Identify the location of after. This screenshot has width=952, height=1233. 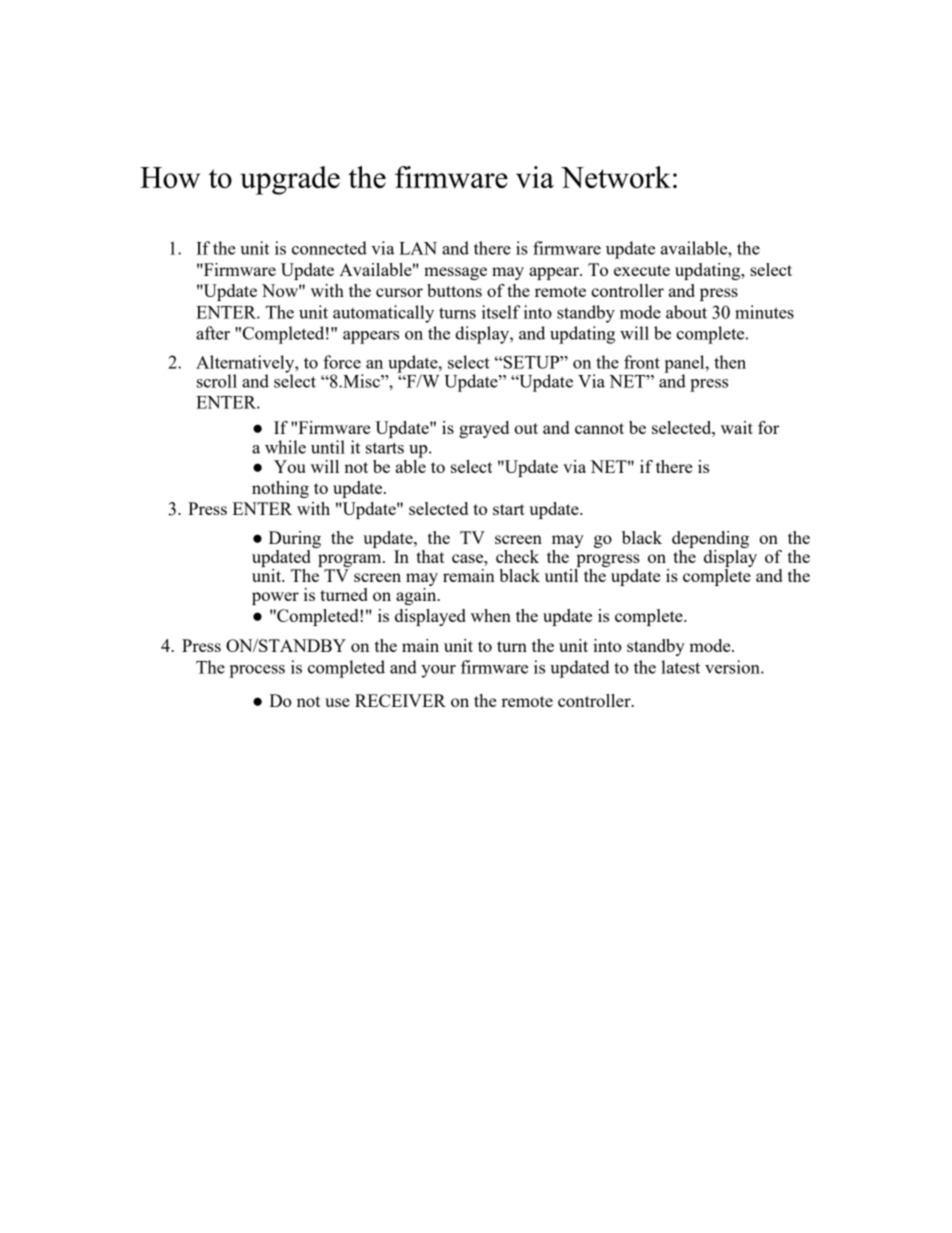
(213, 333).
